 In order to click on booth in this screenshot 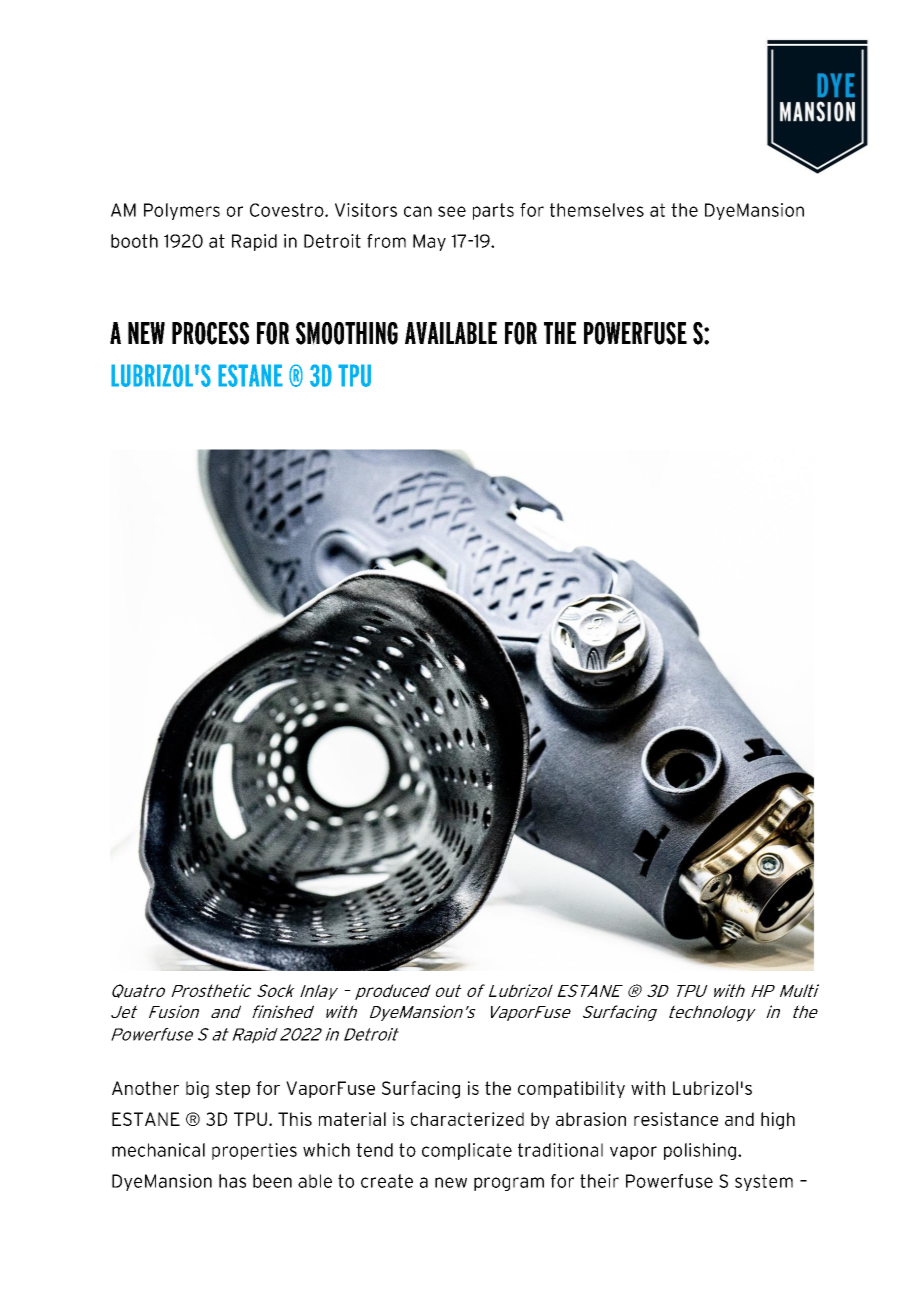, I will do `click(134, 241)`.
